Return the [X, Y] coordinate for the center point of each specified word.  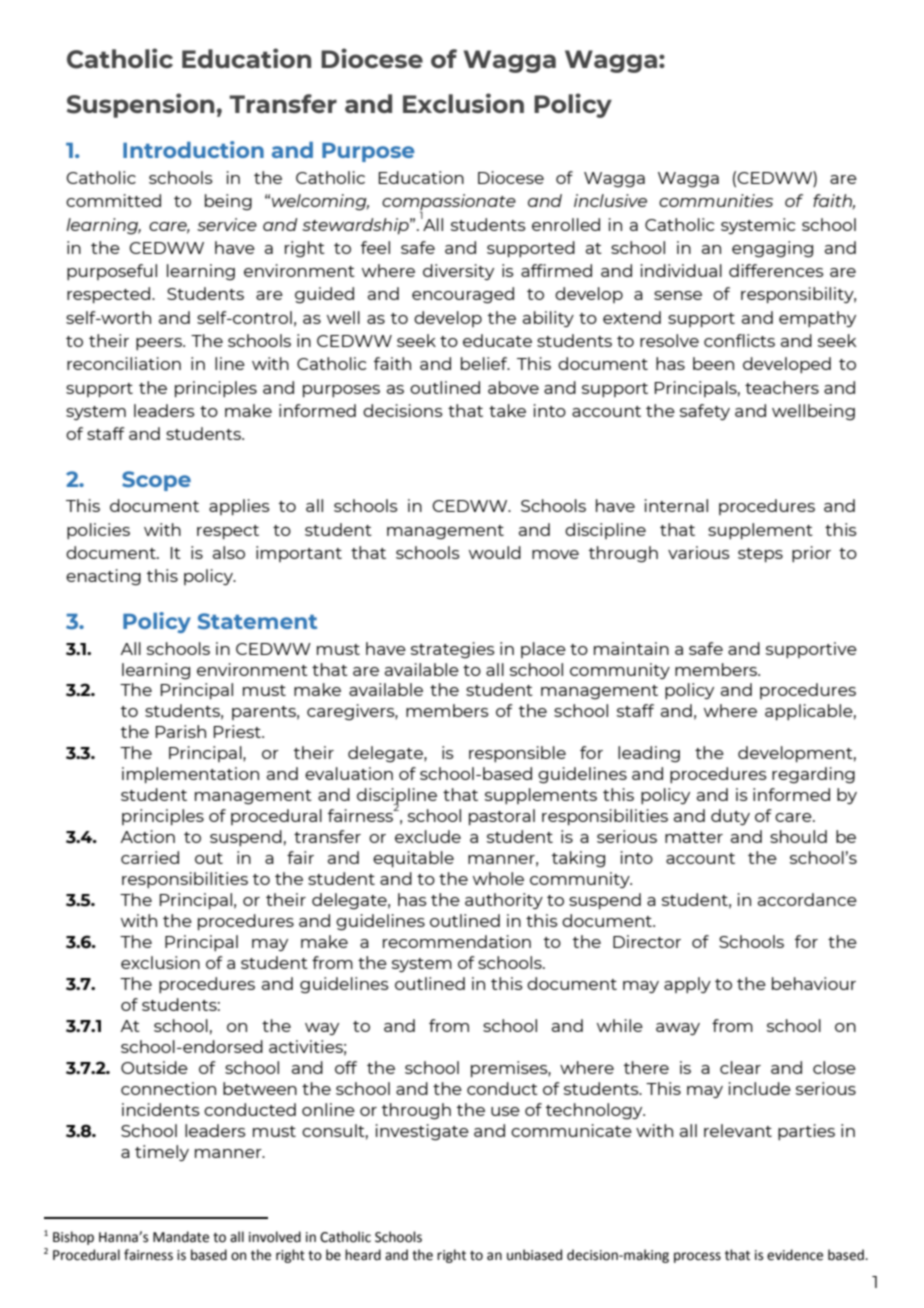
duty [730, 817]
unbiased [534, 1255]
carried [150, 857]
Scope [156, 481]
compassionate [449, 203]
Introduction [193, 149]
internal [676, 505]
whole [498, 878]
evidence [795, 1255]
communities [716, 200]
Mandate [181, 1237]
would [495, 552]
